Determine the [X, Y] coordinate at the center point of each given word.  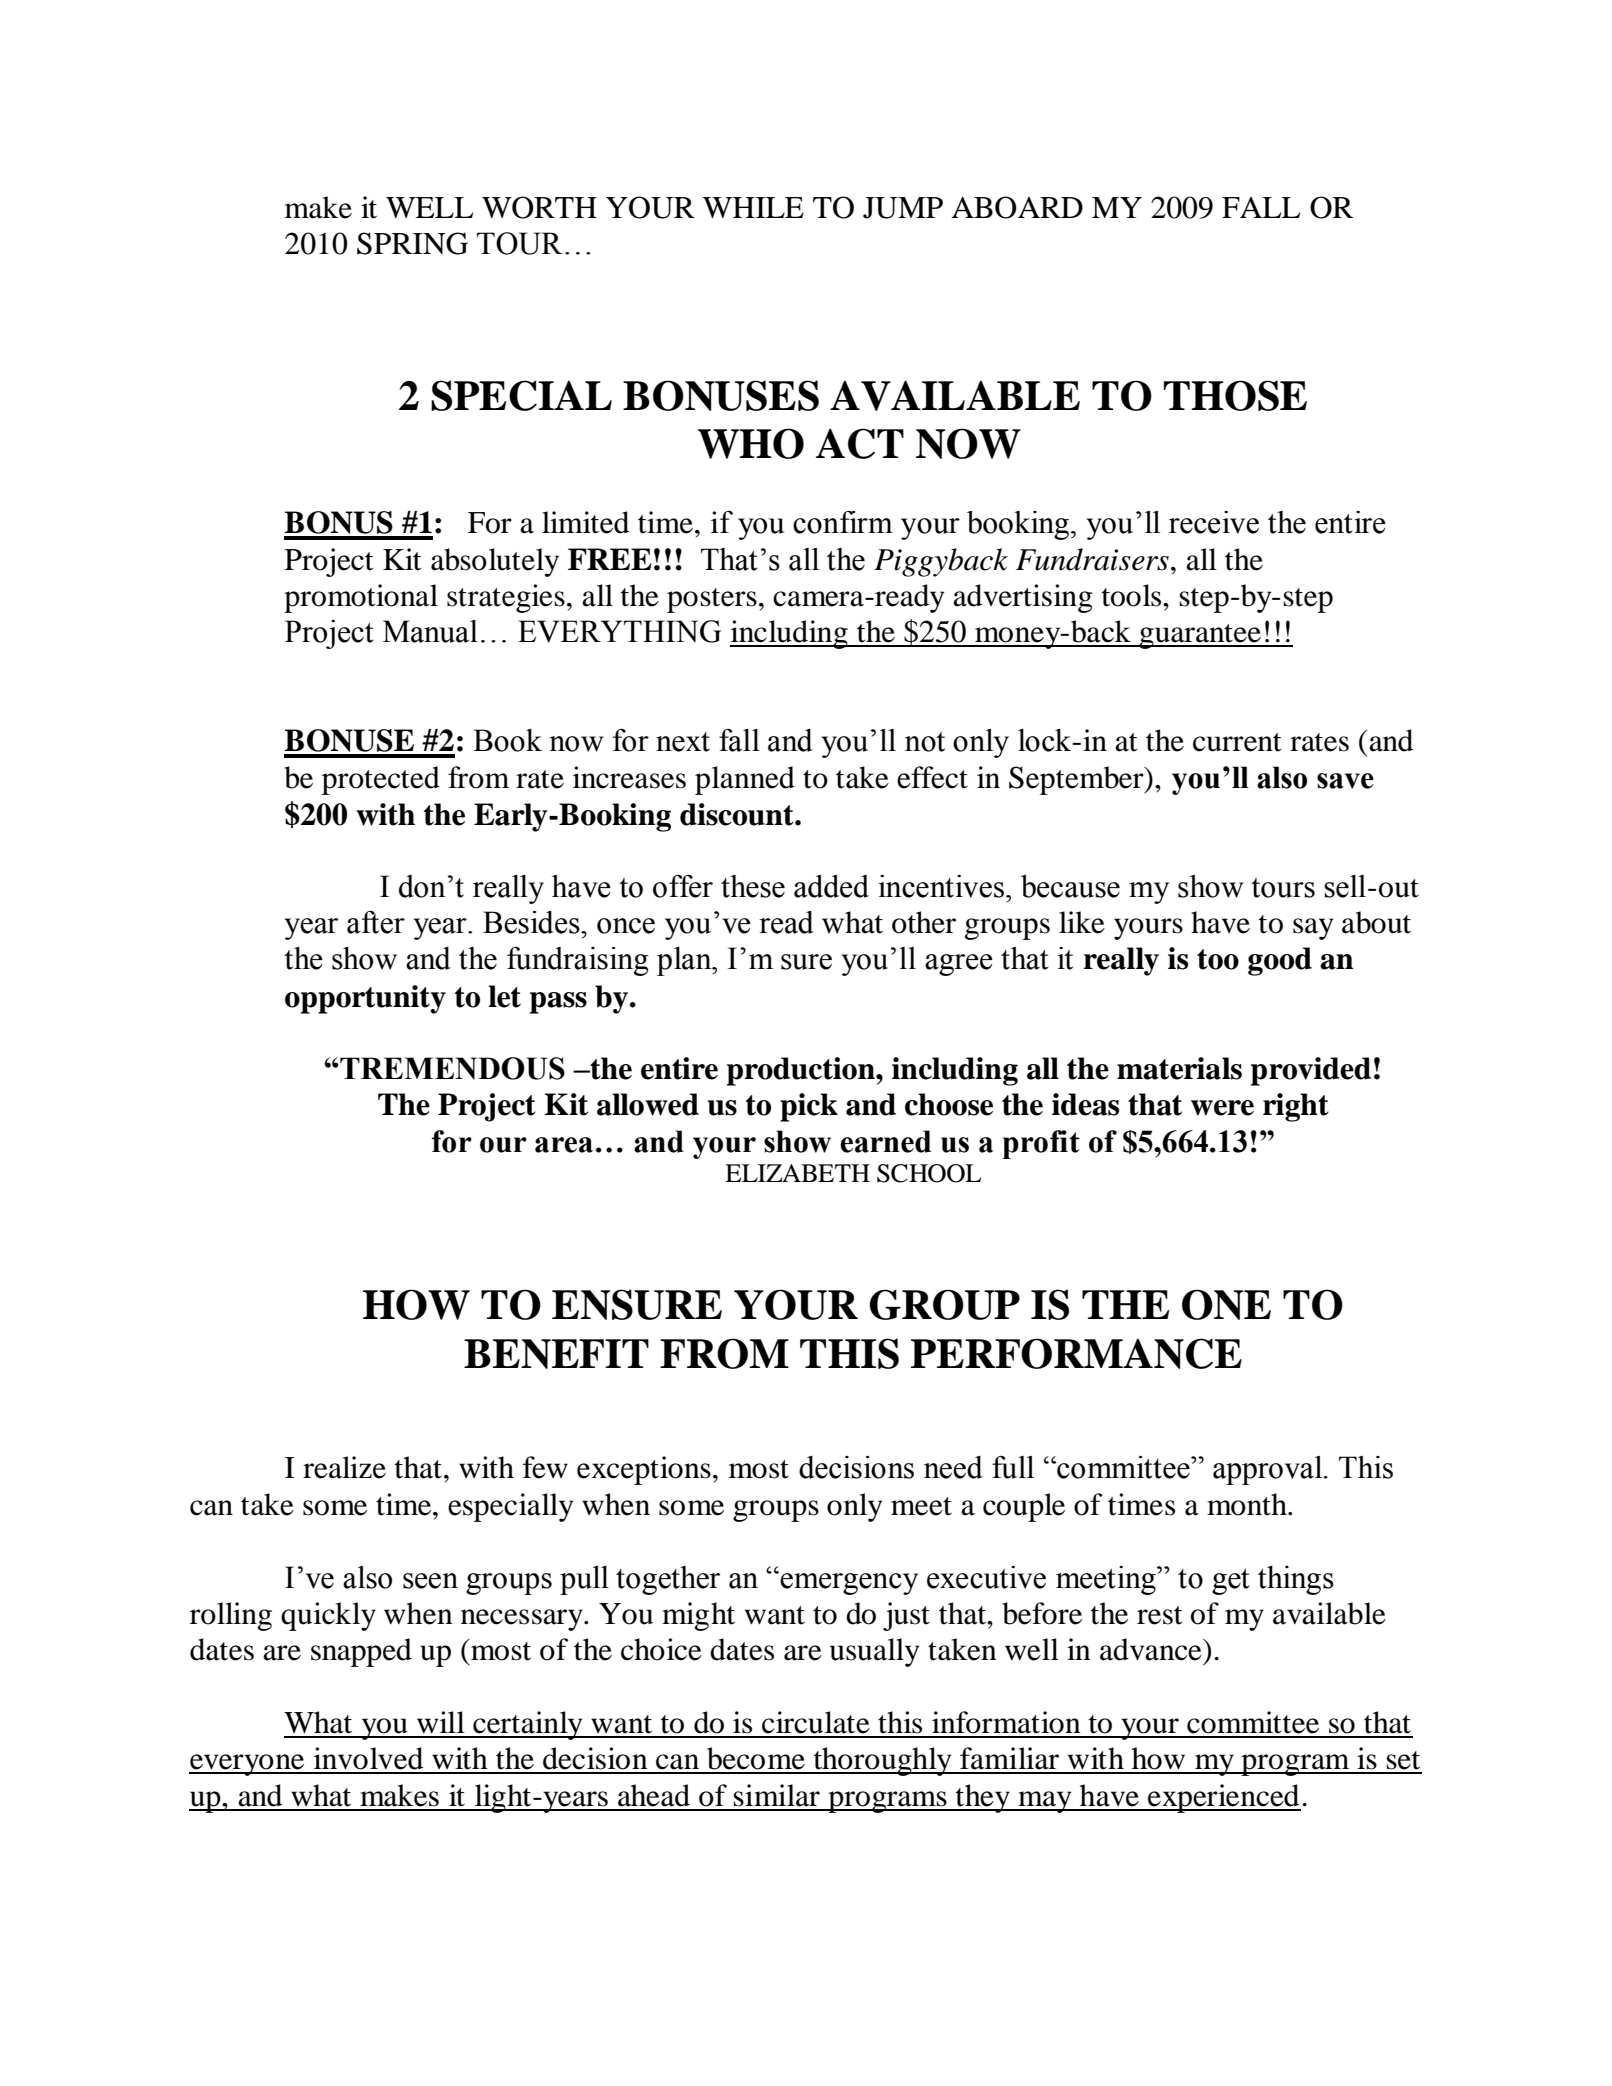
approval [1269, 1470]
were [1222, 1108]
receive [1214, 522]
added [831, 886]
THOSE [1235, 395]
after [376, 922]
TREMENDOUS [451, 1068]
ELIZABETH [797, 1173]
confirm [843, 522]
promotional [361, 598]
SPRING [412, 243]
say [1313, 929]
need [953, 1467]
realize [344, 1467]
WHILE [753, 207]
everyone [248, 1765]
